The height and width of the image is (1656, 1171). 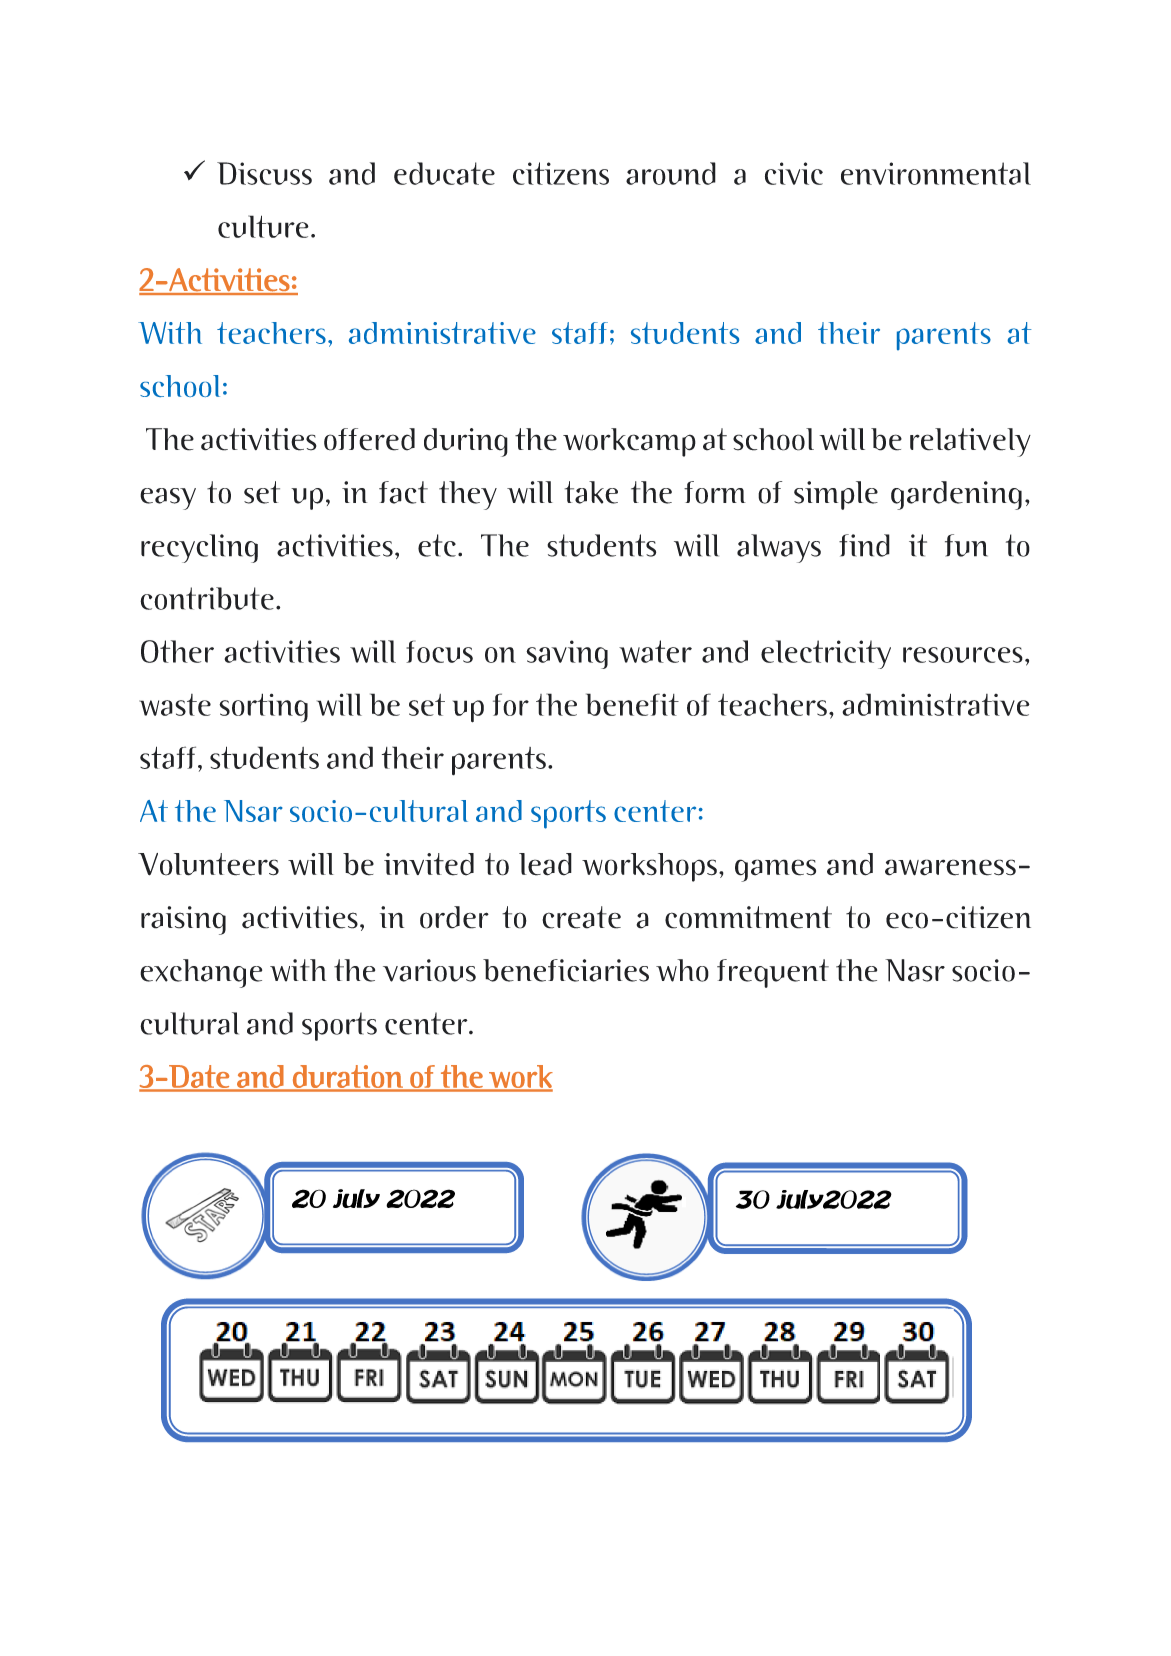 I want to click on contribute, so click(x=207, y=598).
